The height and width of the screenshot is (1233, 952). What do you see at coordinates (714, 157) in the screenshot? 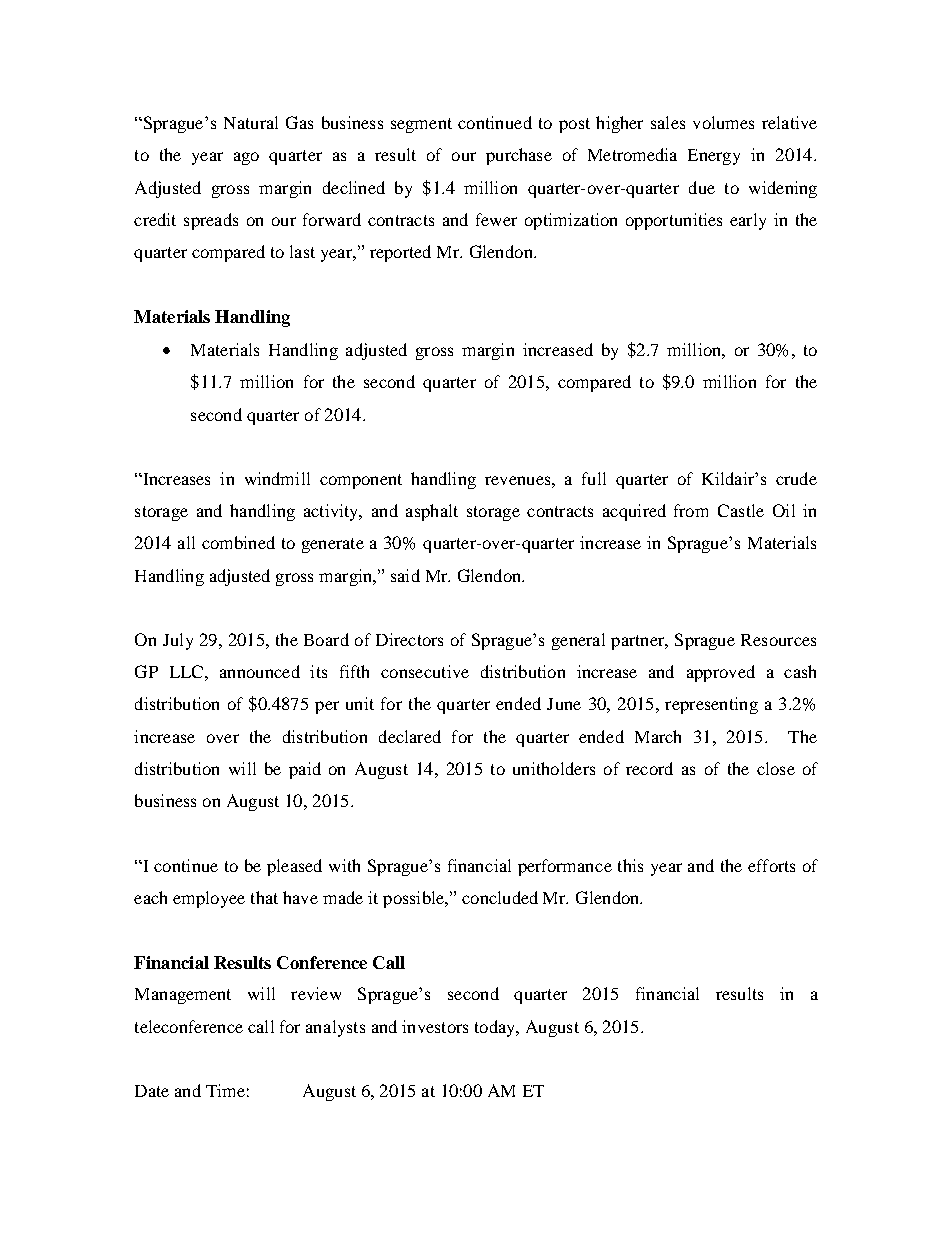
I see `Energy` at bounding box center [714, 157].
